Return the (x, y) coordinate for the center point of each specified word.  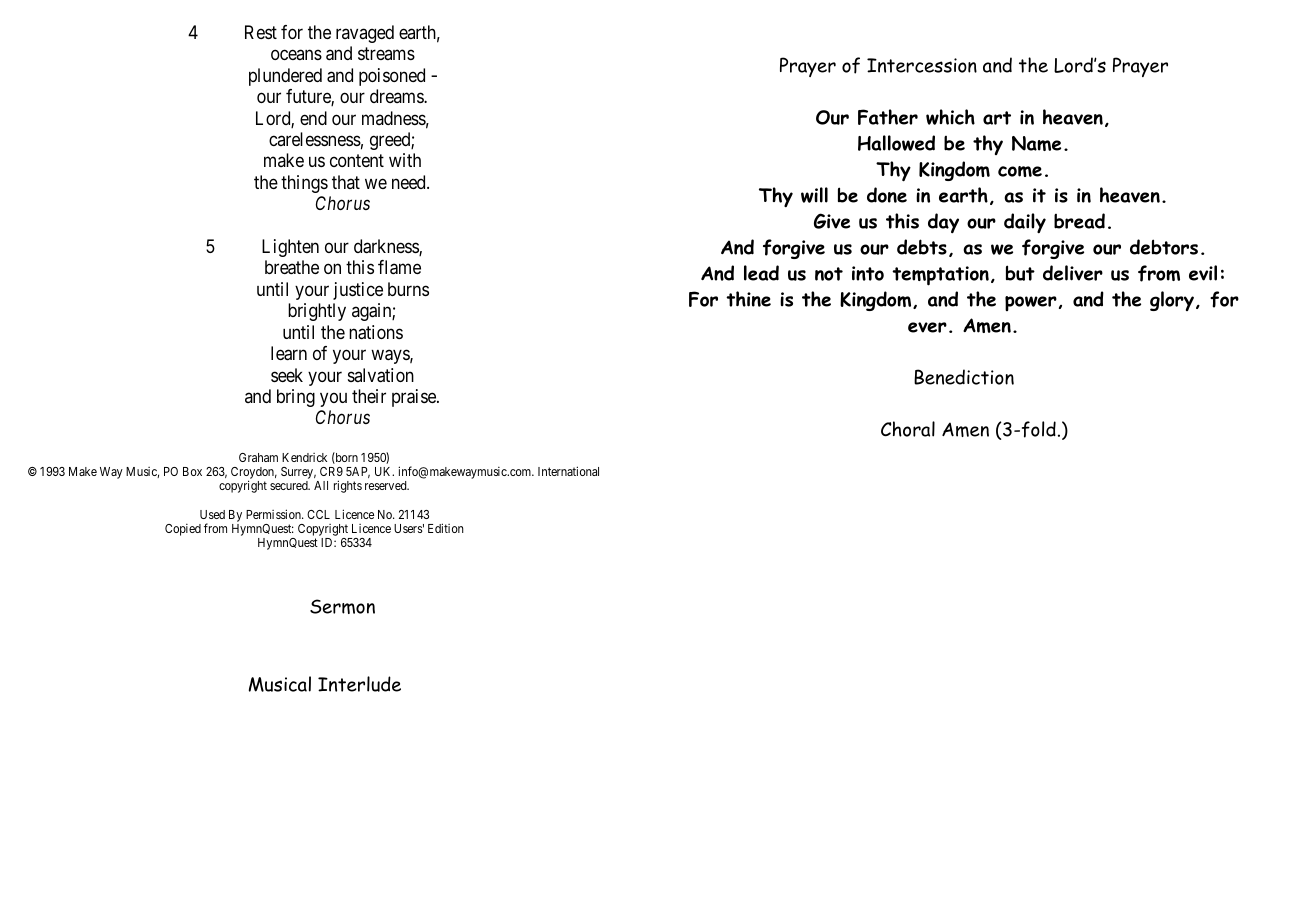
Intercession (922, 65)
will (814, 195)
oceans (296, 55)
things (304, 184)
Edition (446, 528)
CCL (318, 514)
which (950, 117)
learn (289, 353)
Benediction (964, 377)
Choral (908, 429)
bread (1079, 221)
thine (748, 299)
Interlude (359, 684)
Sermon (342, 606)
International (568, 471)
